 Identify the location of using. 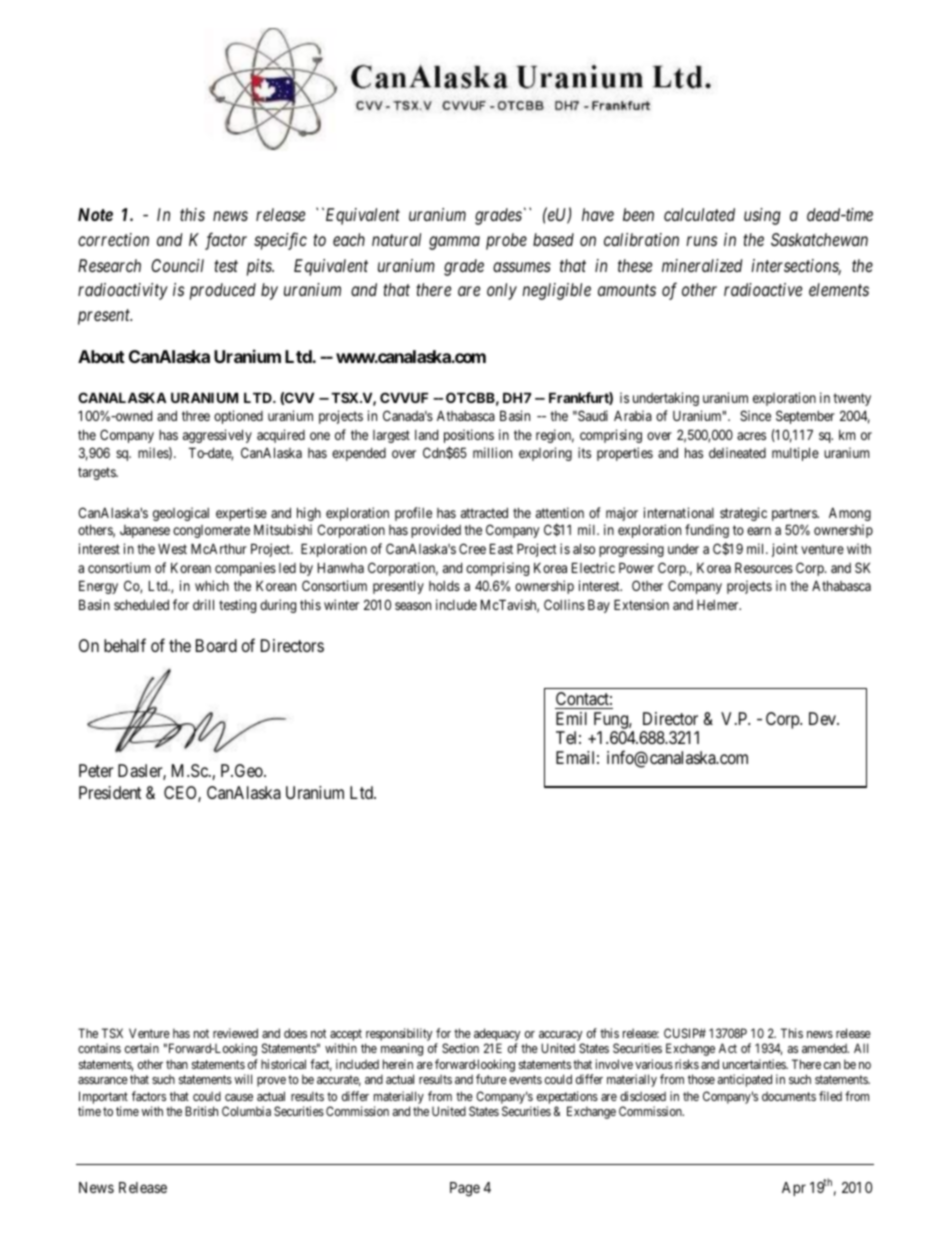
(762, 216).
